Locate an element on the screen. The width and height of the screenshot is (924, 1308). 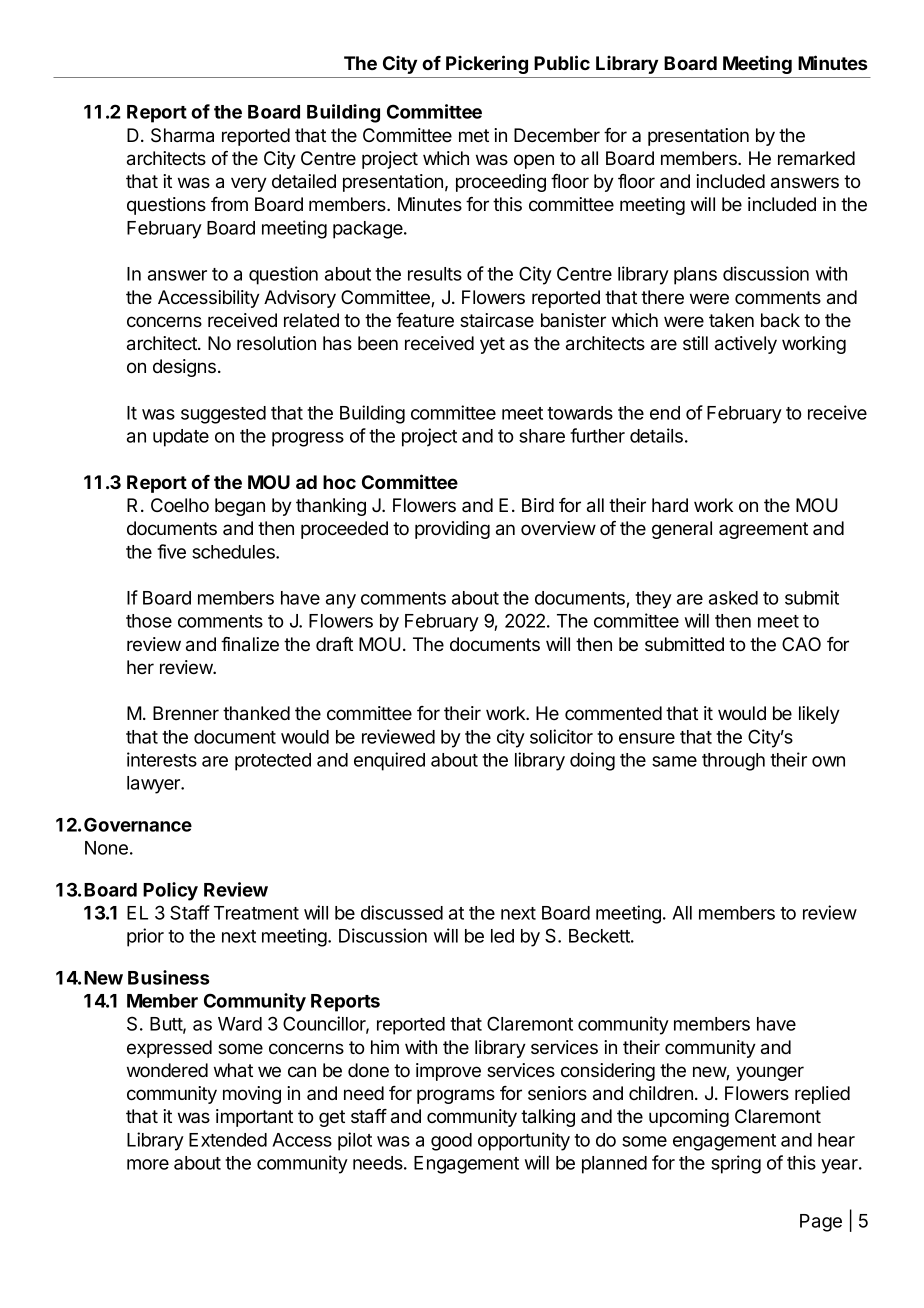
enquired is located at coordinates (389, 761).
